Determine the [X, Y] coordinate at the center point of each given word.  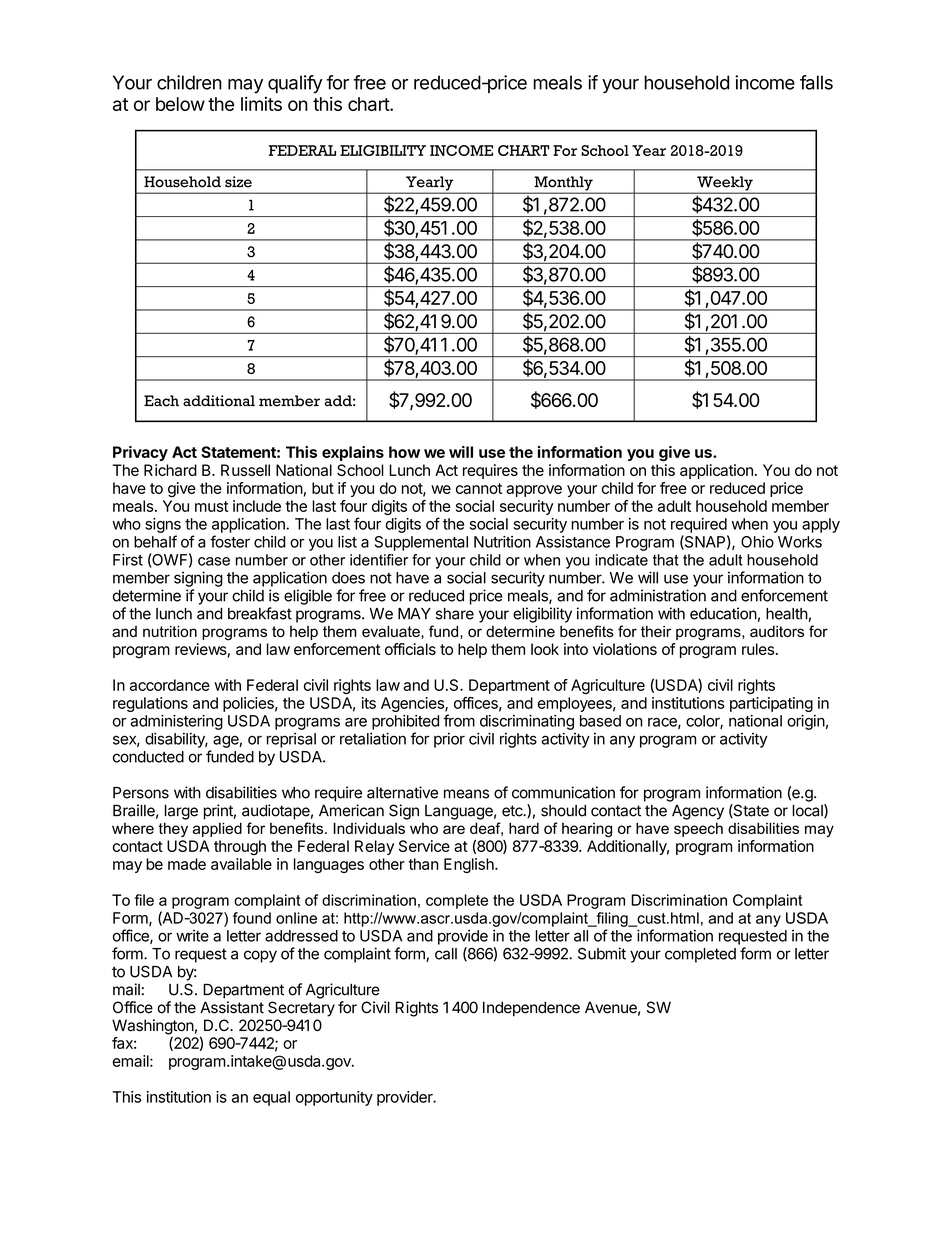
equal [271, 1098]
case [214, 561]
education [723, 613]
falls [816, 82]
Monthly [563, 184]
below [180, 104]
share [455, 614]
